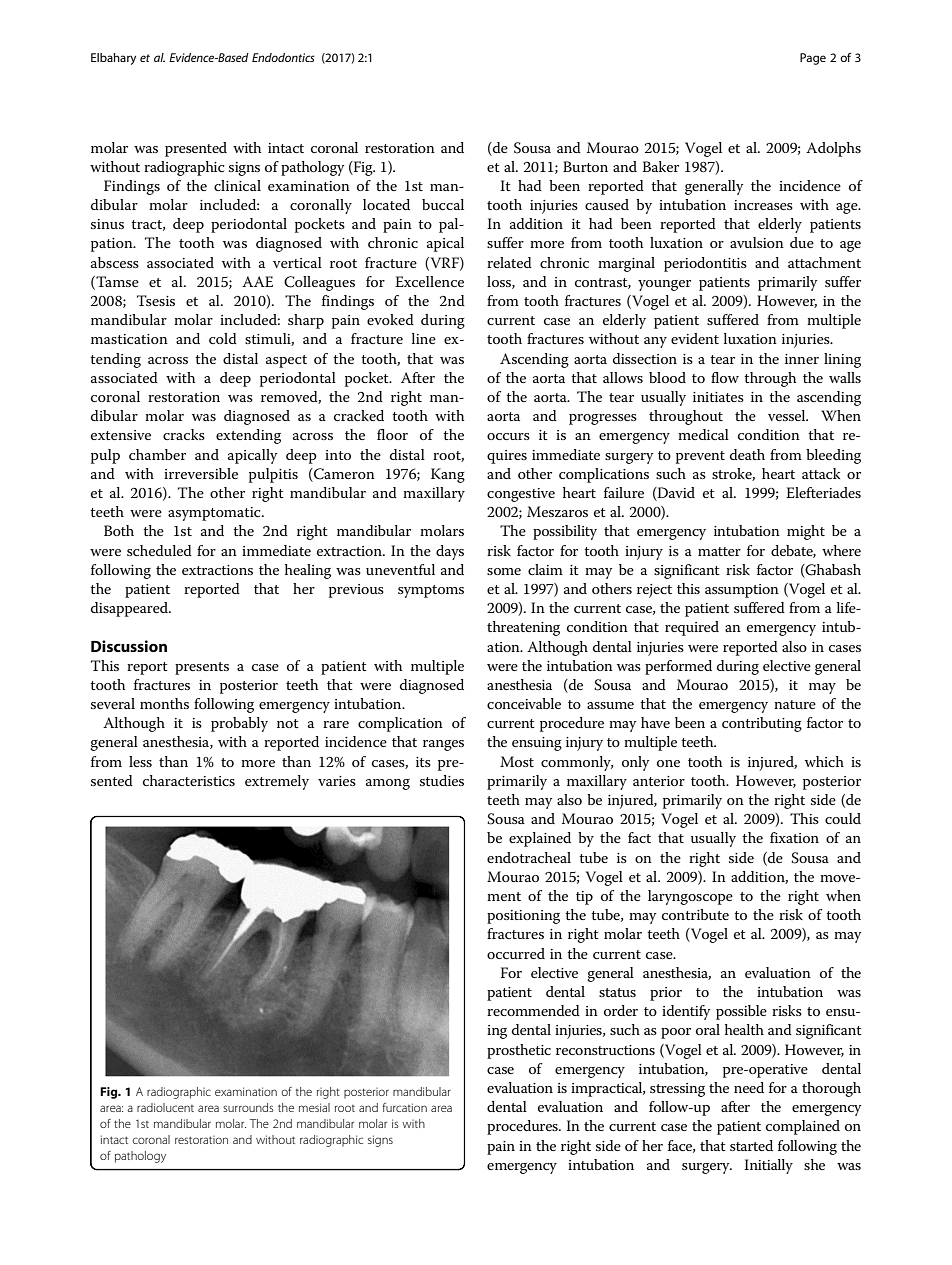 This page has width=952, height=1265. I want to click on extremely, so click(277, 782).
